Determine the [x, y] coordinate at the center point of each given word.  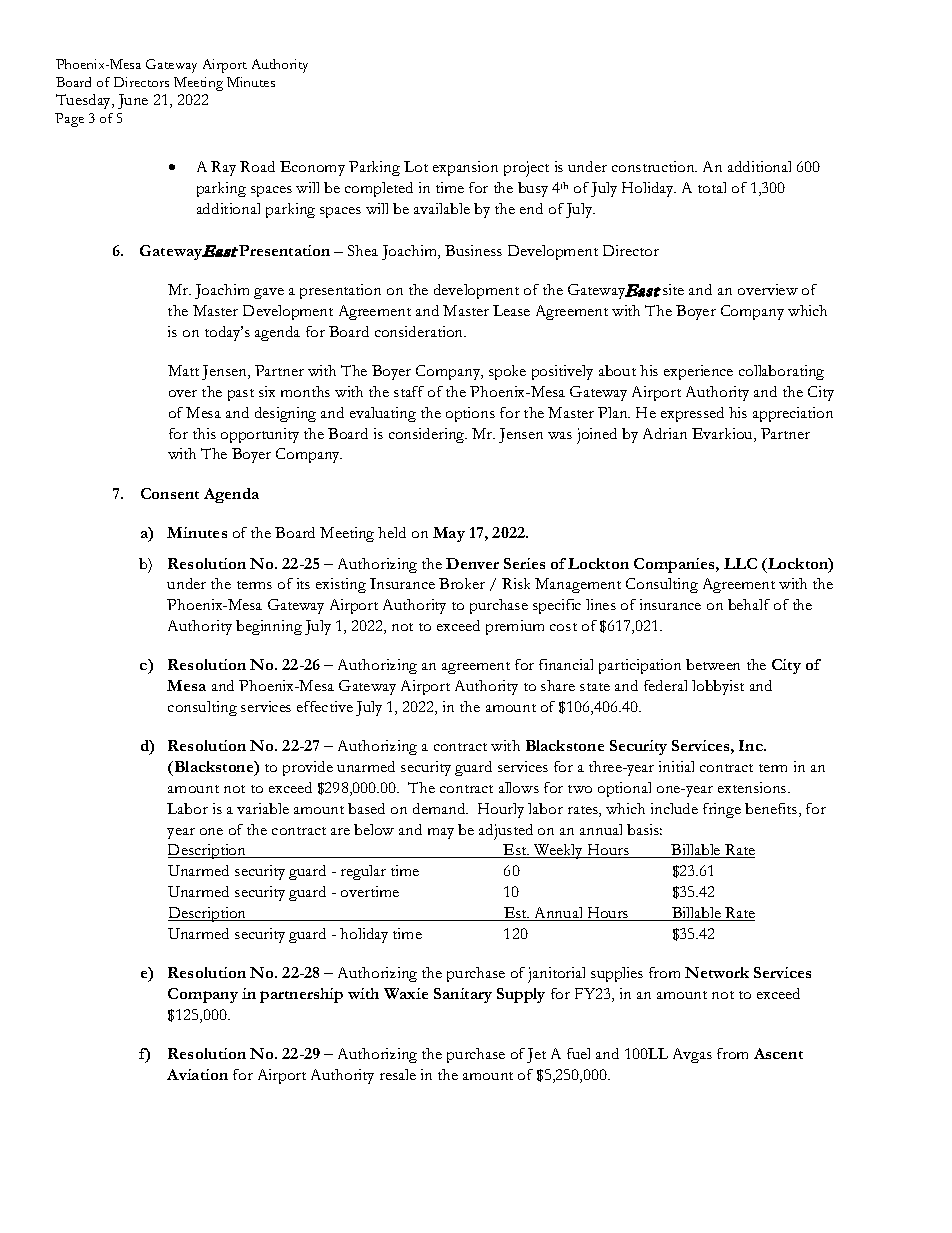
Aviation [197, 1074]
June [133, 101]
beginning [269, 627]
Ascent [778, 1053]
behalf [749, 604]
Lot [416, 166]
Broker [462, 583]
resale [398, 1074]
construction [654, 166]
